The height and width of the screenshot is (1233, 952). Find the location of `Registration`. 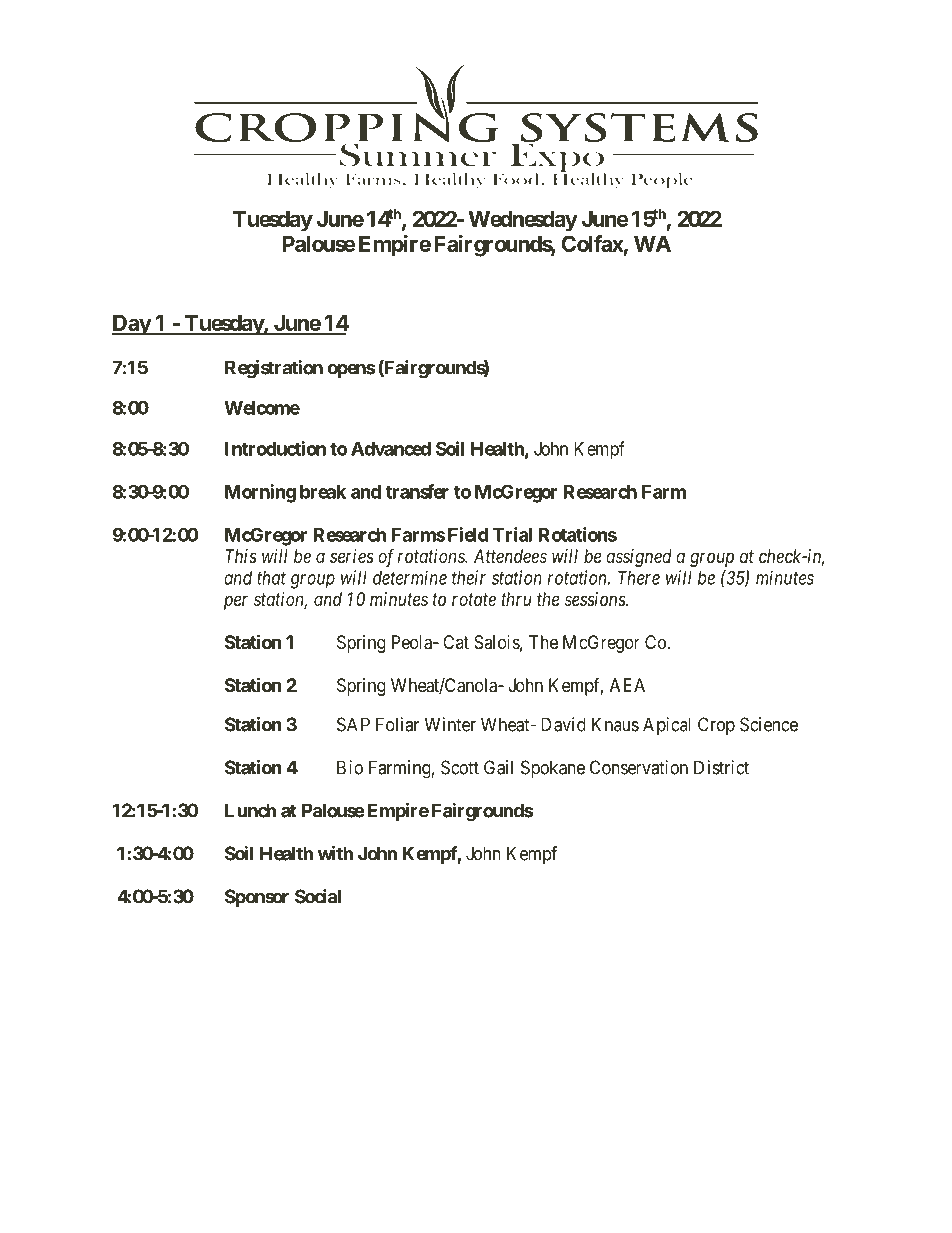

Registration is located at coordinates (274, 369).
